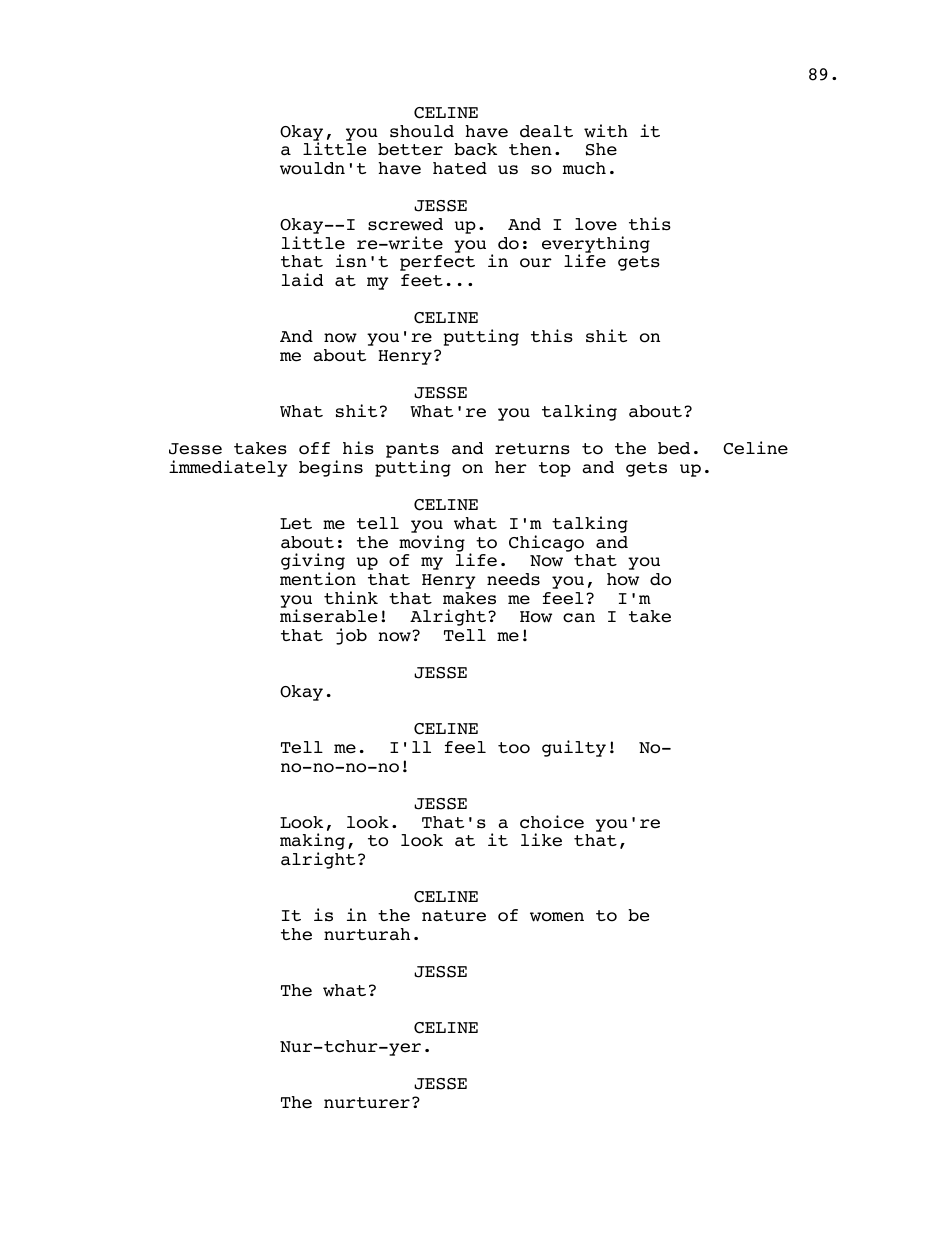 Image resolution: width=952 pixels, height=1233 pixels. I want to click on hated, so click(460, 168).
